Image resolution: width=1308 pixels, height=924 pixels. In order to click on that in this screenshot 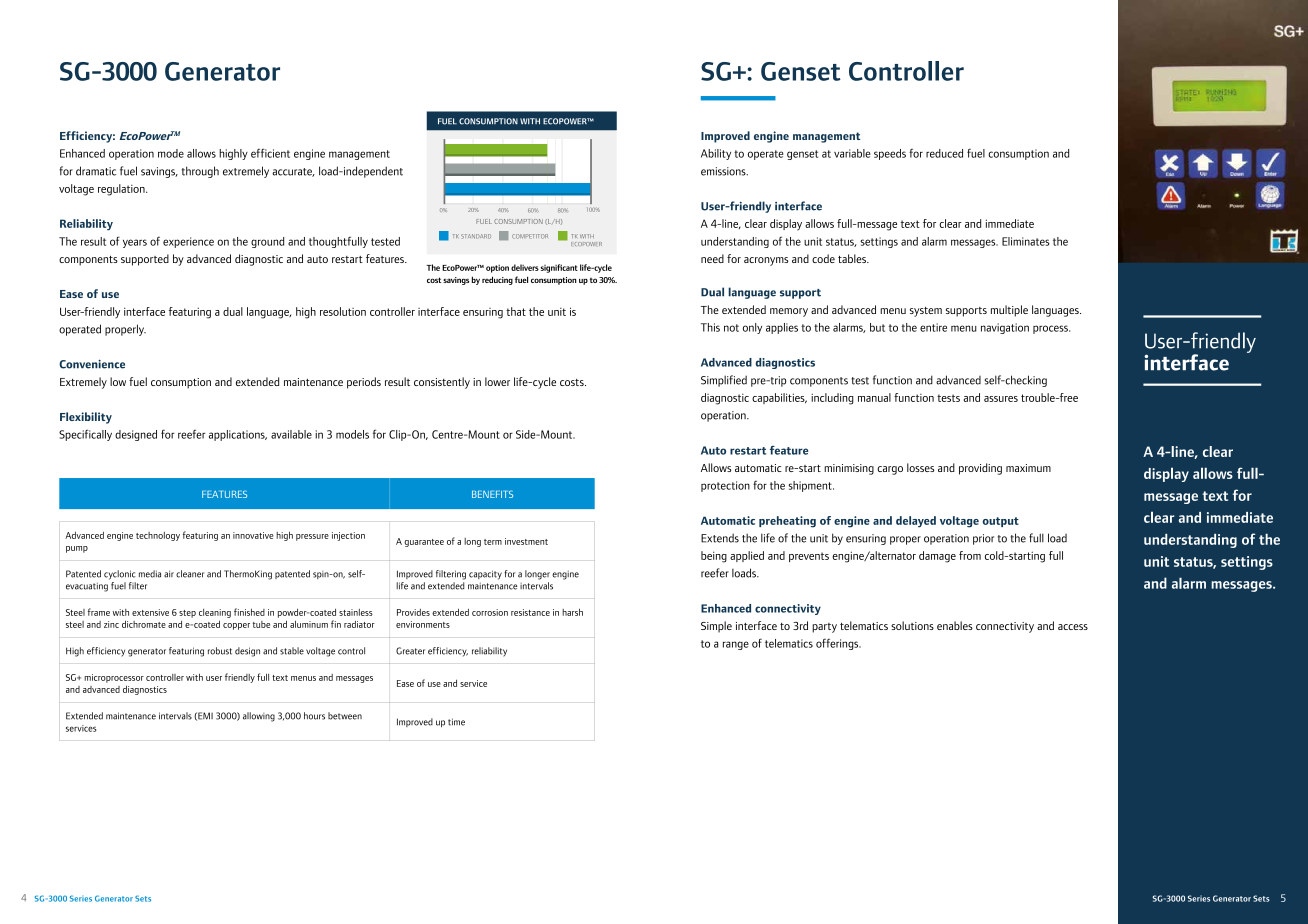, I will do `click(516, 311)`.
